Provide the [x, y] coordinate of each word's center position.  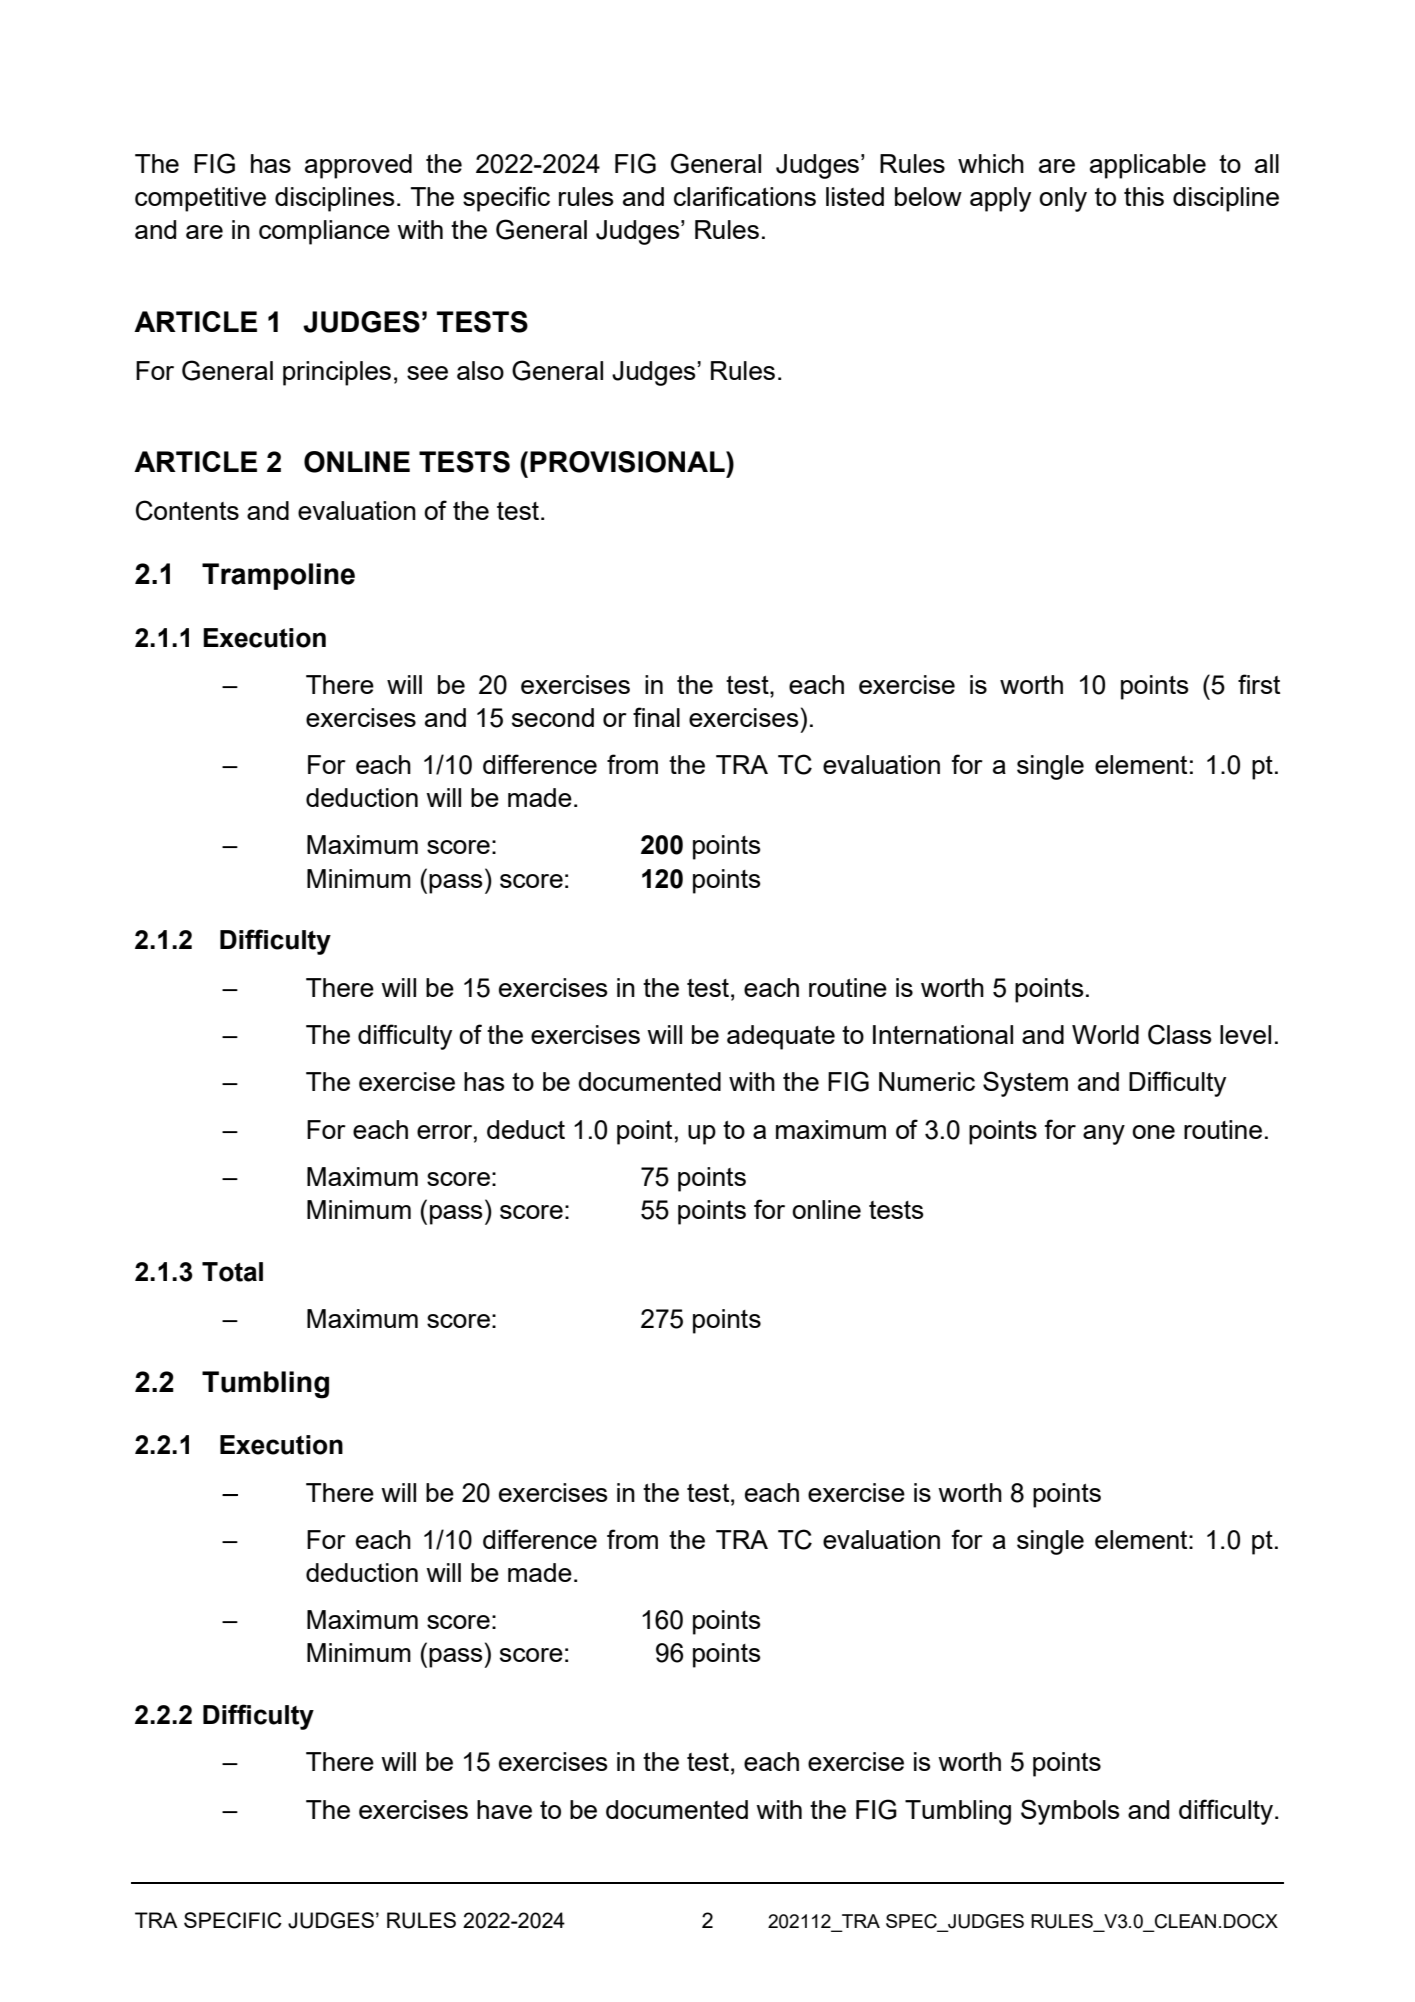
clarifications [745, 196]
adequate [781, 1037]
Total [232, 1272]
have [504, 1809]
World [1105, 1034]
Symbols [1070, 1812]
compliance [324, 232]
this [1144, 196]
